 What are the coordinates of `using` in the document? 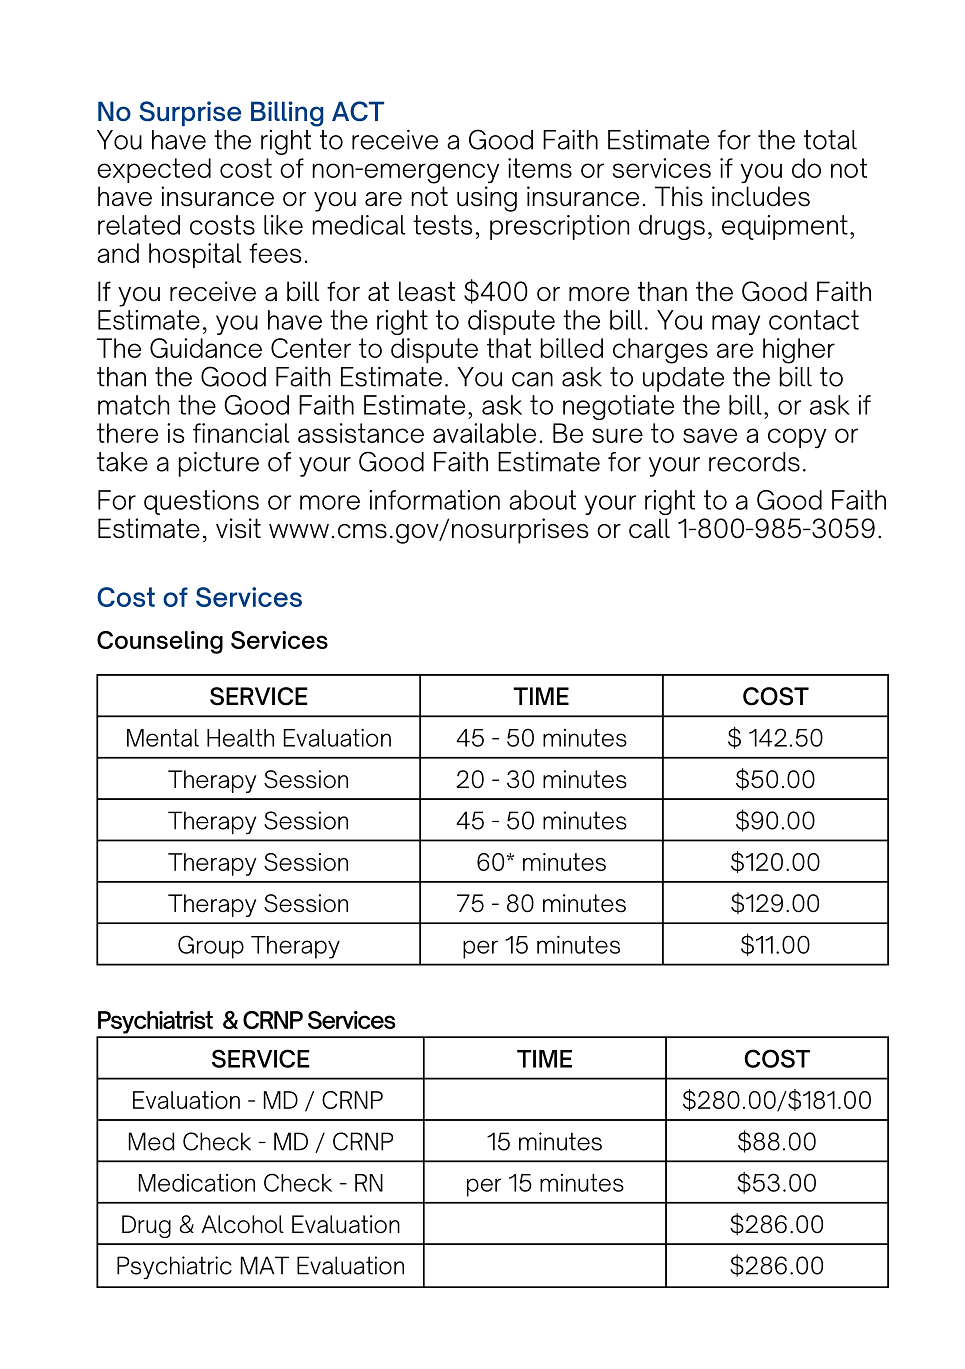 It's located at (487, 199).
